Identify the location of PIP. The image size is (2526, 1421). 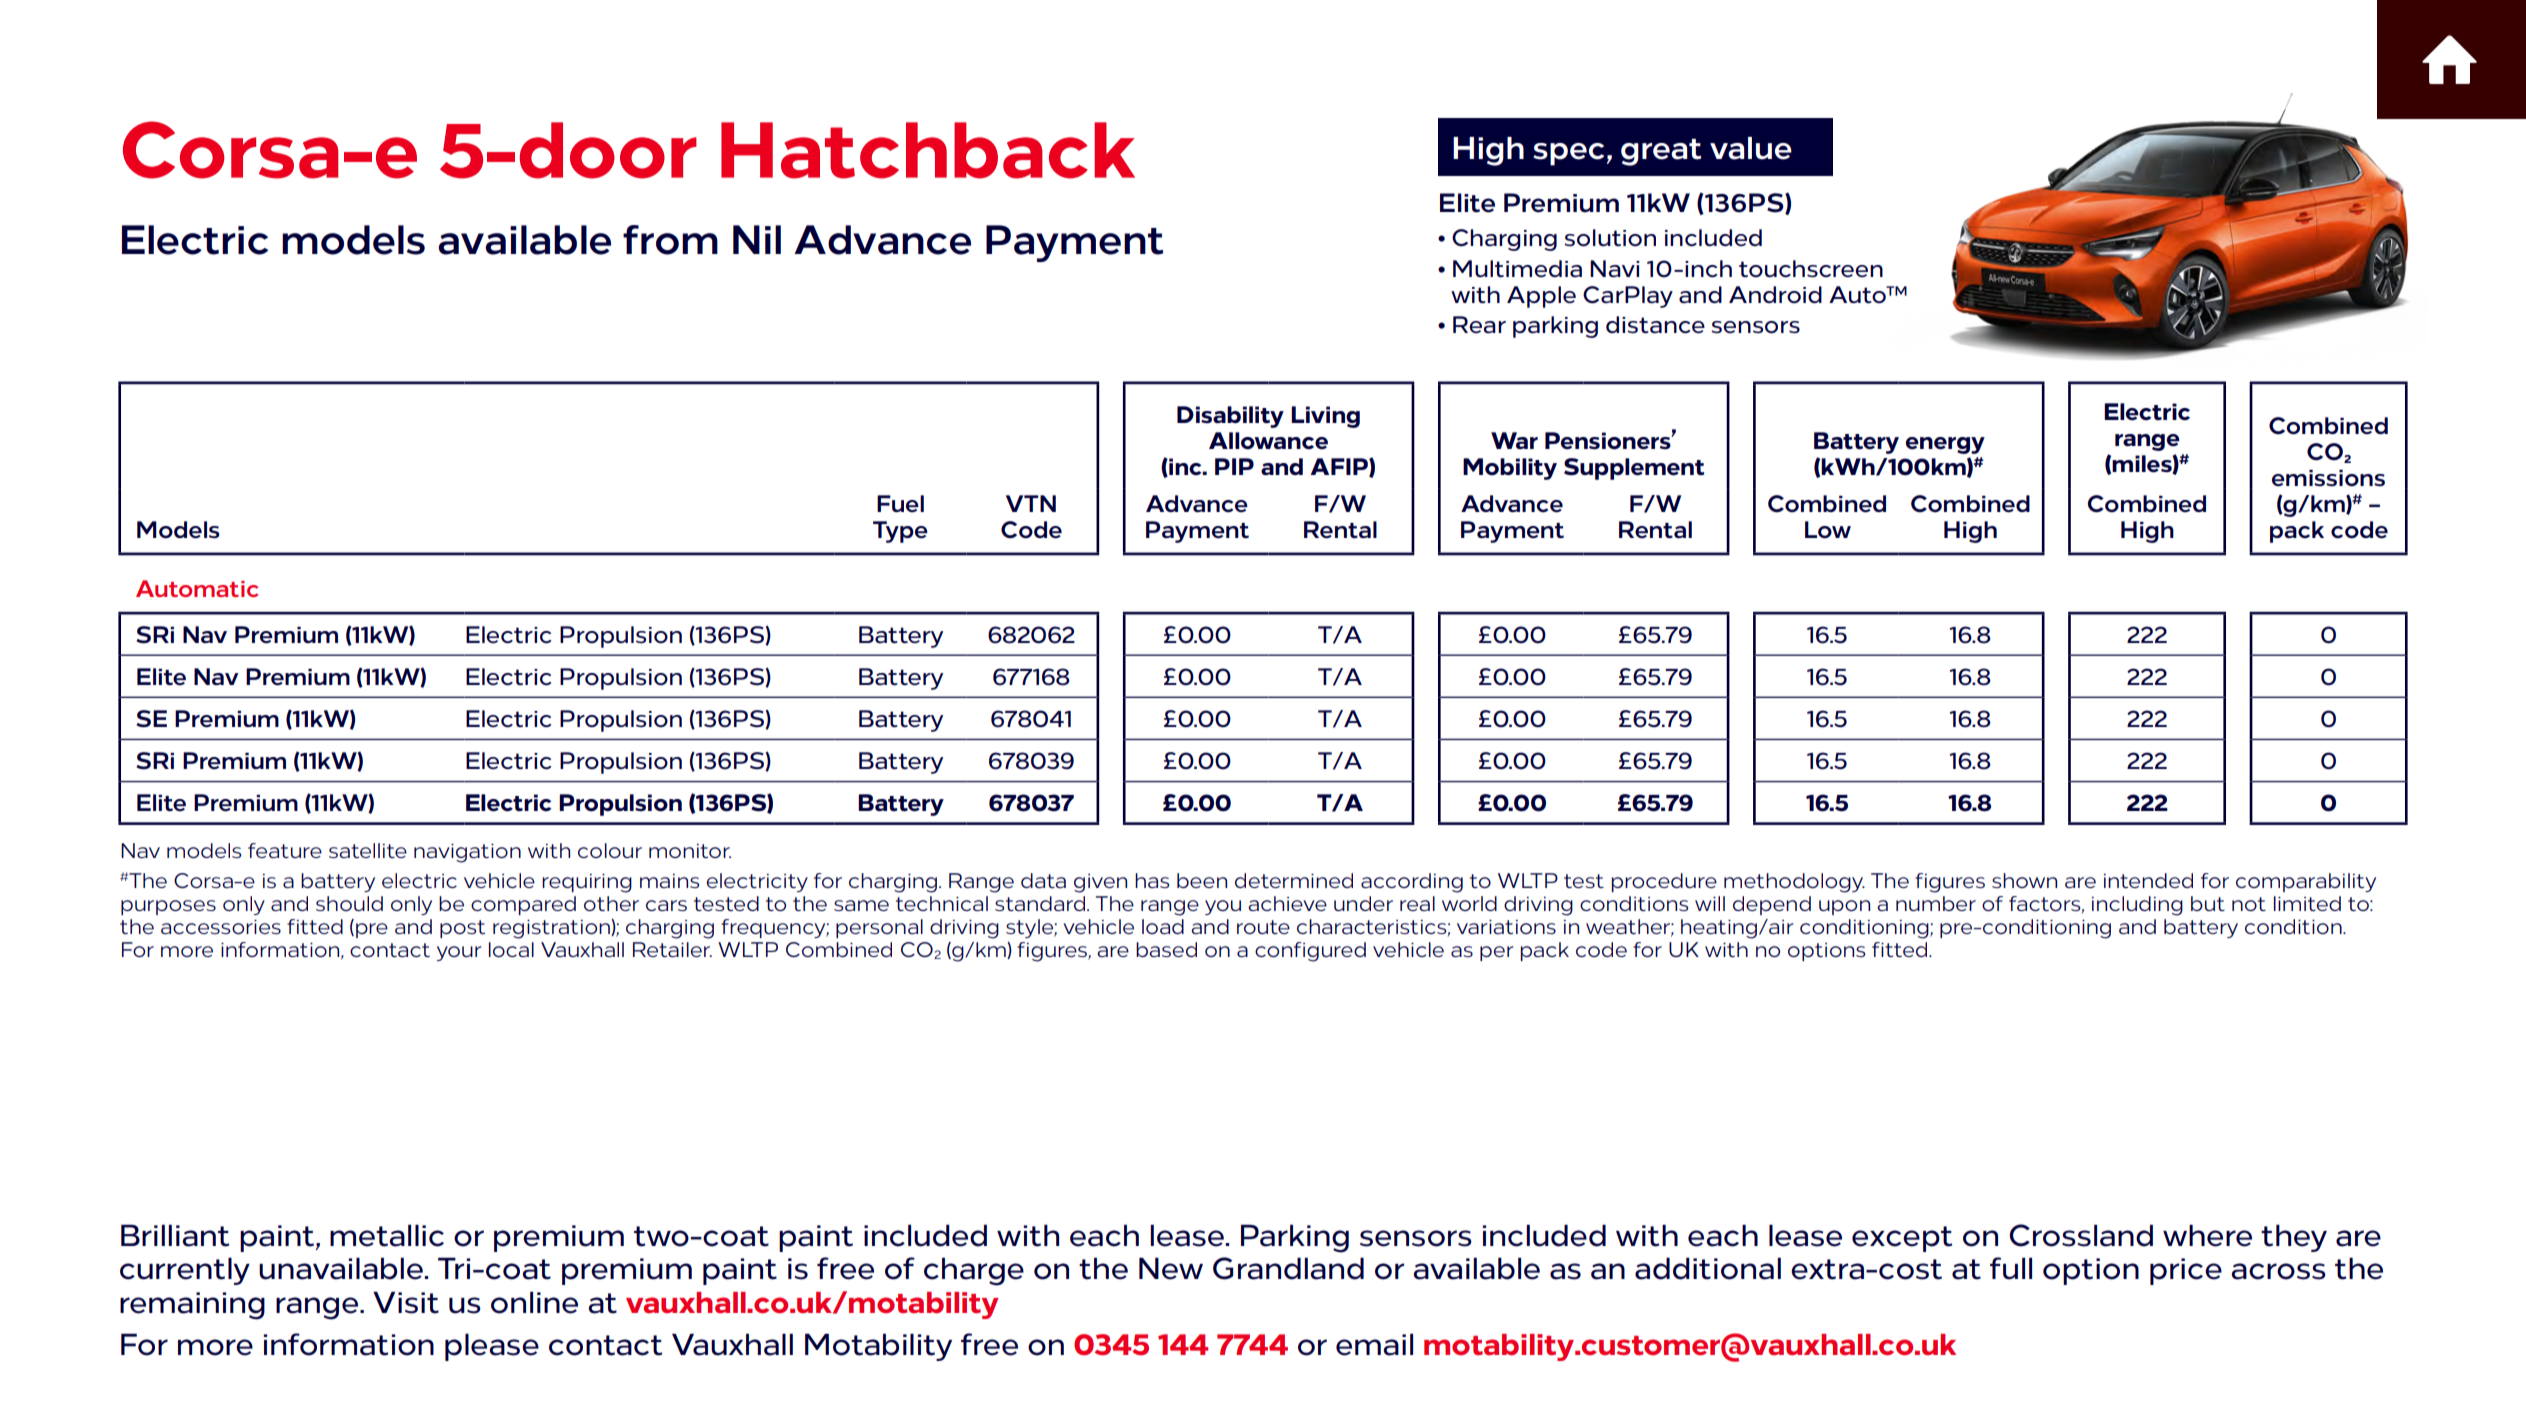
(1234, 466).
